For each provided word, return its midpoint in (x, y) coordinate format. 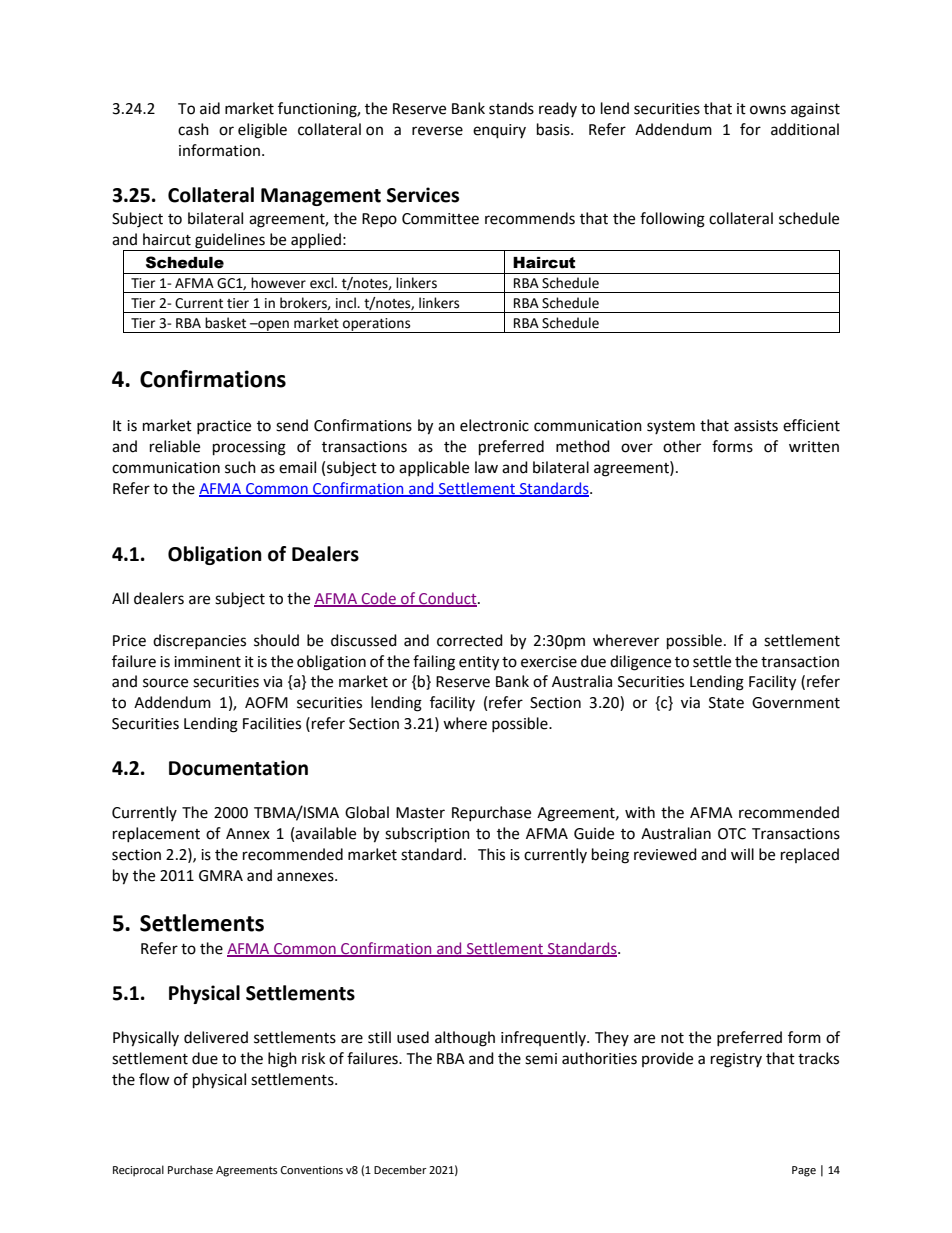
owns (768, 110)
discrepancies (199, 641)
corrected (470, 640)
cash (193, 129)
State (726, 703)
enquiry (499, 131)
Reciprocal (138, 1171)
